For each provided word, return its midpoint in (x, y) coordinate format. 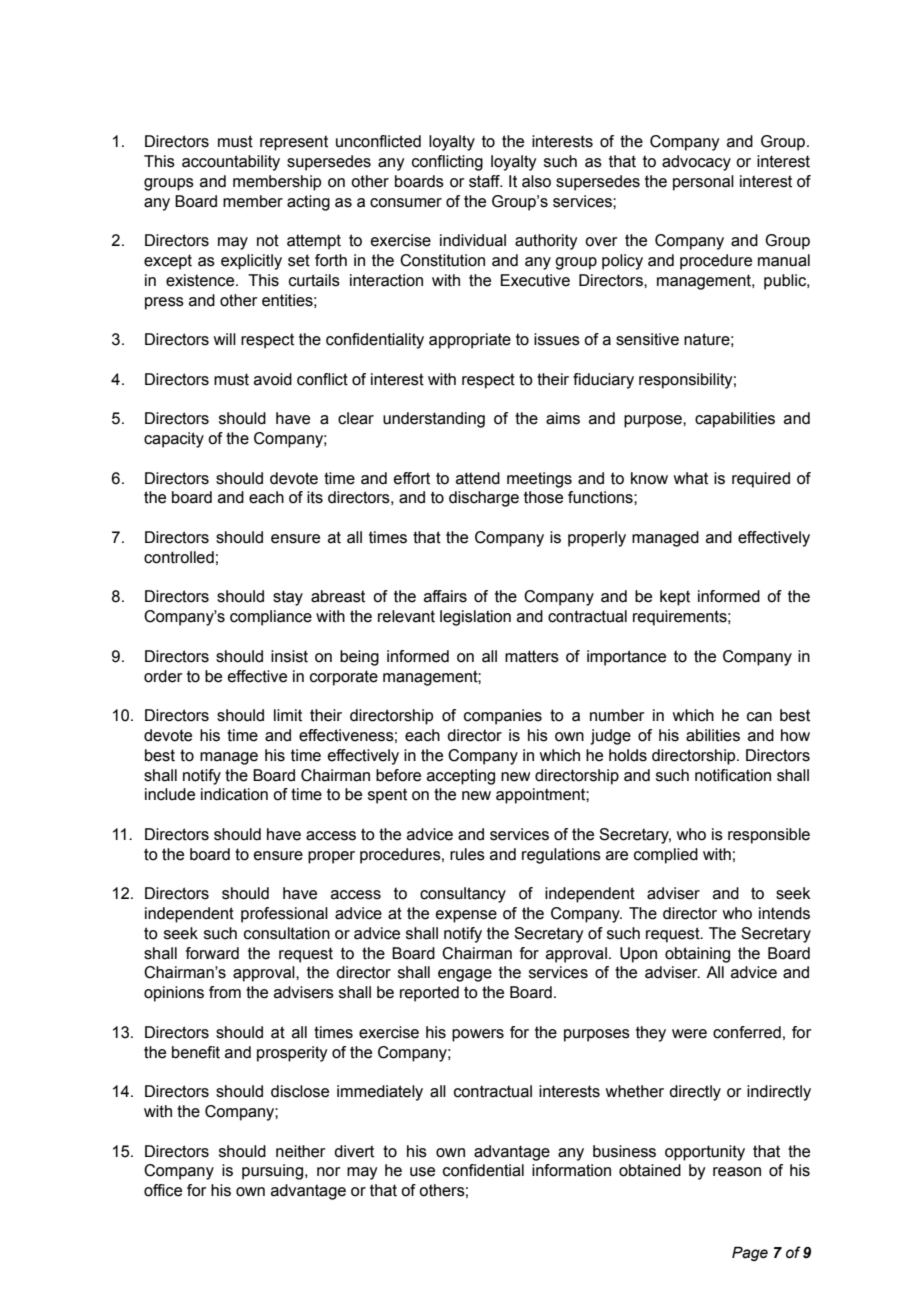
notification (733, 775)
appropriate (470, 341)
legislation (475, 618)
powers (478, 1035)
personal (703, 183)
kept (675, 598)
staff (485, 181)
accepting (461, 777)
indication (234, 794)
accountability (231, 163)
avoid (273, 379)
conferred (747, 1032)
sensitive (647, 339)
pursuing (272, 1172)
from (225, 992)
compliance (271, 618)
